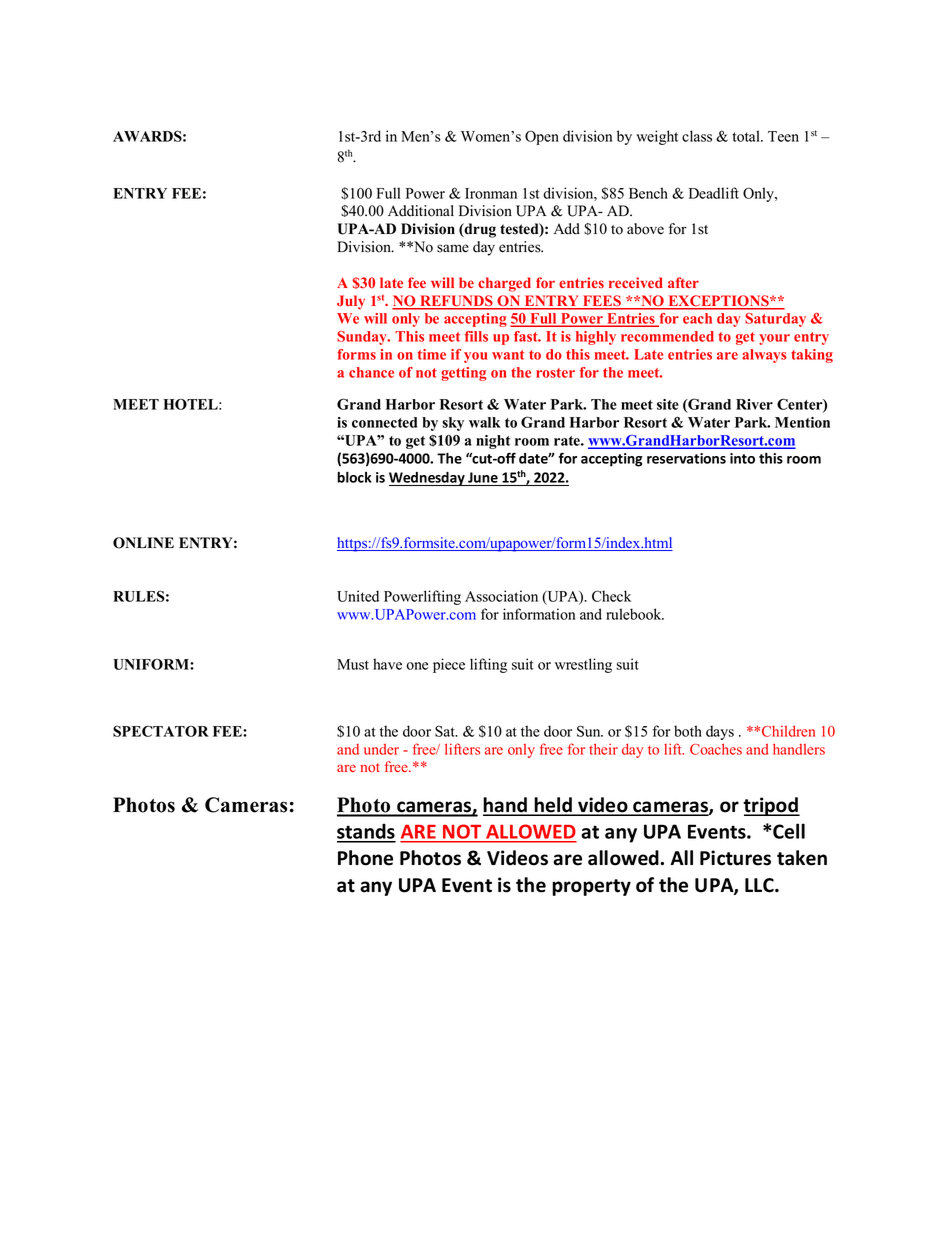 This screenshot has width=952, height=1233. I want to click on days, so click(720, 732).
